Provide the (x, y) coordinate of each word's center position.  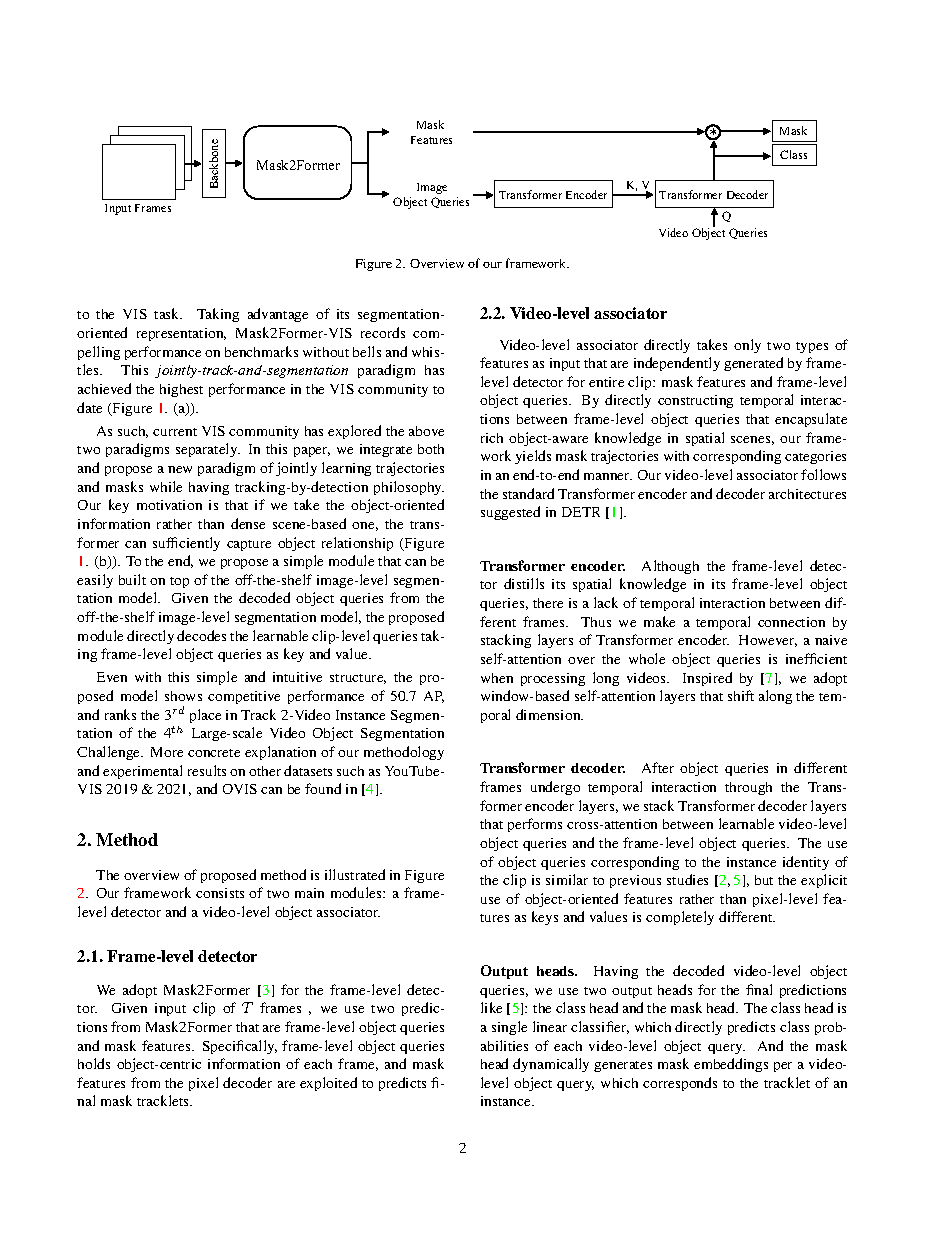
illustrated (355, 874)
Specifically (240, 1047)
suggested (510, 513)
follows (823, 474)
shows (183, 696)
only (747, 346)
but (764, 880)
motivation (169, 505)
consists (220, 893)
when (497, 678)
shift (741, 695)
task (168, 313)
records (383, 332)
